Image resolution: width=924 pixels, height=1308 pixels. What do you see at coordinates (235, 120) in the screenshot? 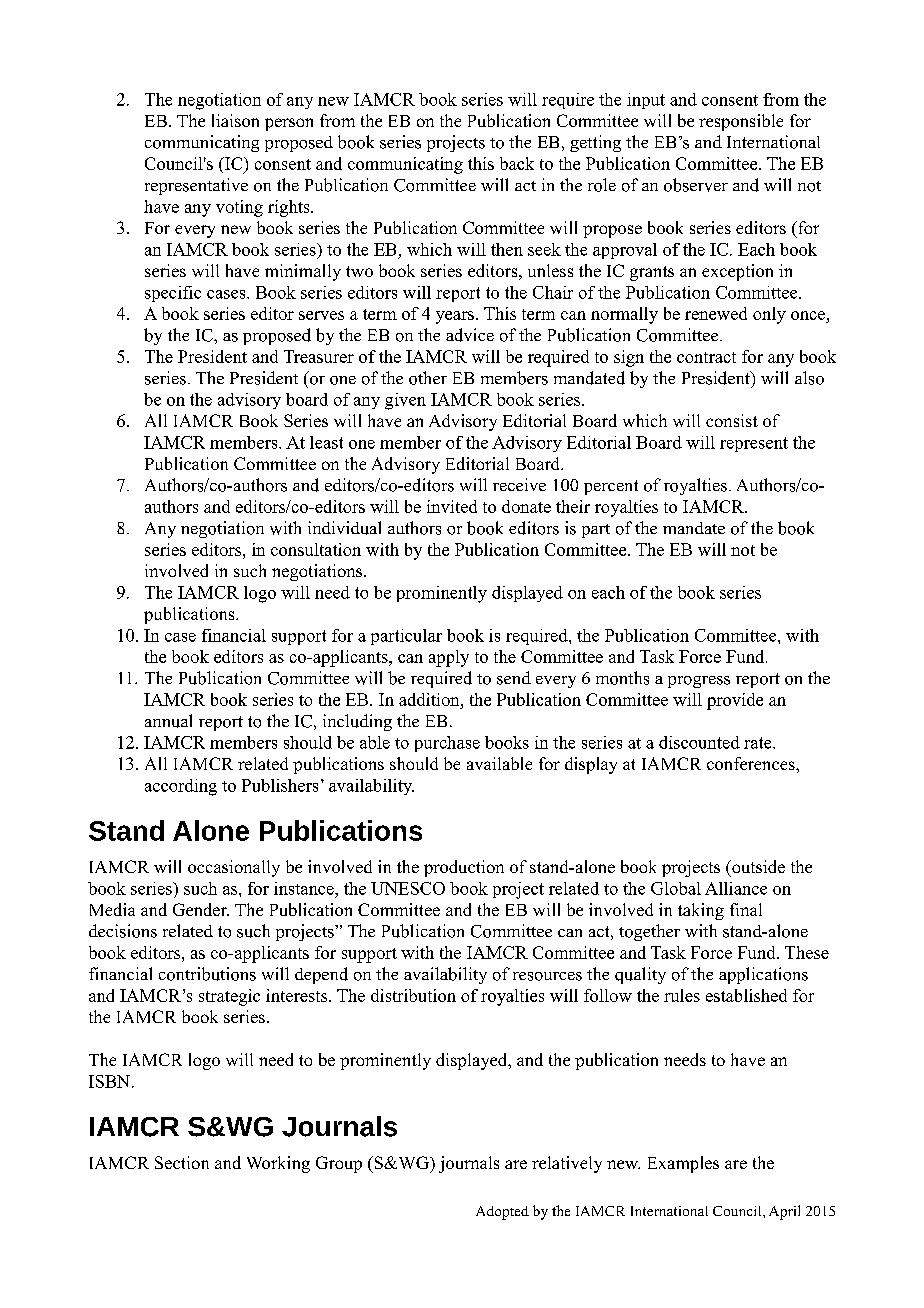
I see `liaison` at bounding box center [235, 120].
